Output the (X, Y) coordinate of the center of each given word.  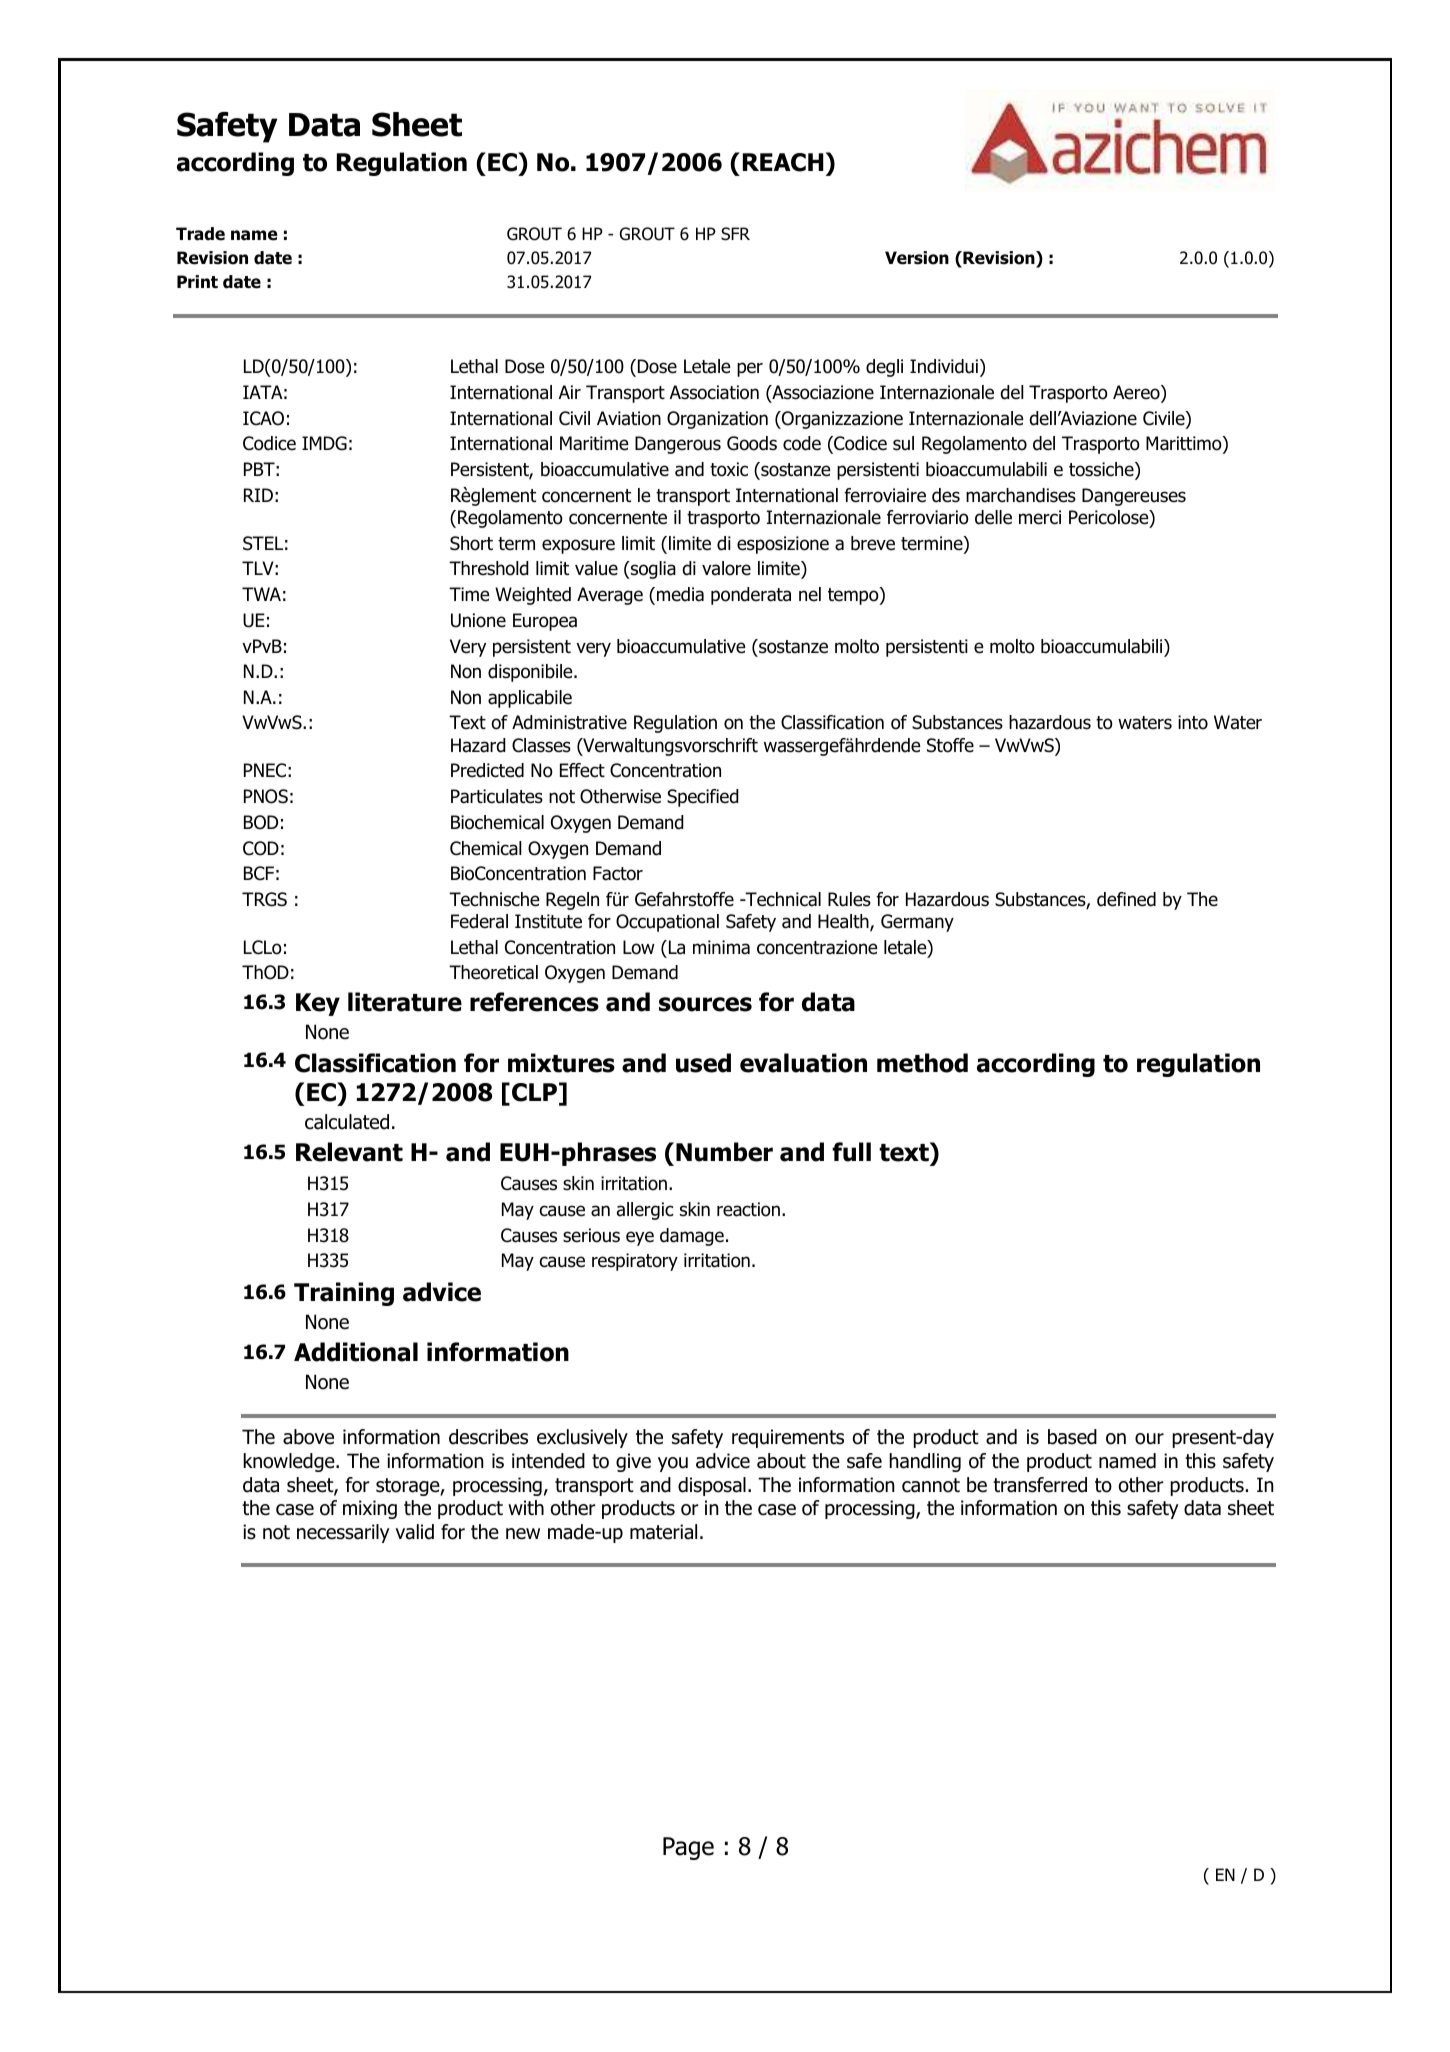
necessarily (343, 1533)
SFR (735, 234)
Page (688, 1848)
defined (1126, 899)
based (1072, 1437)
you (673, 1464)
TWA (261, 594)
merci (1040, 517)
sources (705, 1004)
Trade (200, 234)
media (680, 594)
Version (917, 258)
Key (318, 1004)
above (308, 1437)
